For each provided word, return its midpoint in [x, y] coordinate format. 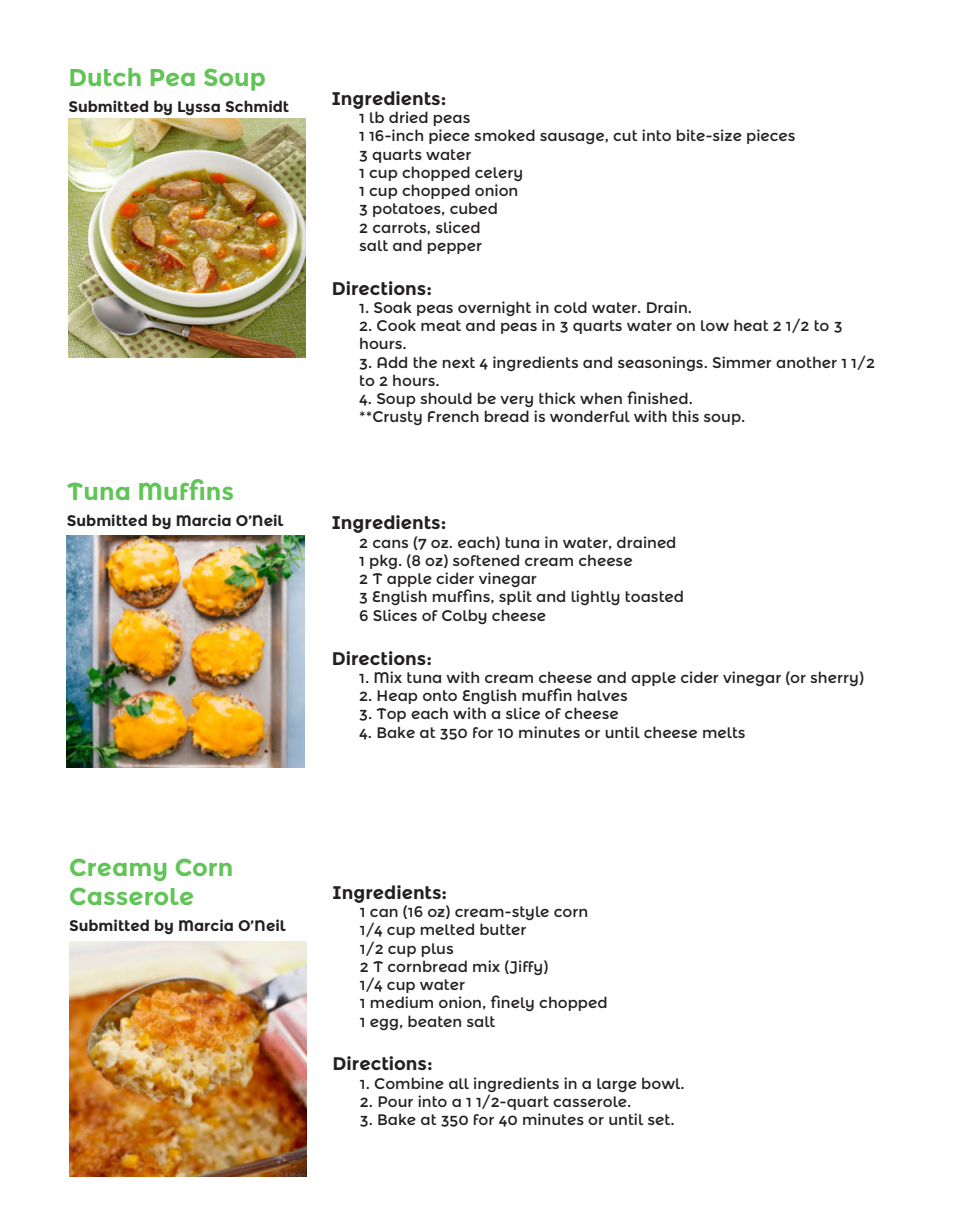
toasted [654, 596]
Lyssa [199, 108]
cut [625, 135]
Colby [464, 616]
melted [447, 929]
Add [392, 362]
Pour [395, 1101]
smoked [504, 135]
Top [391, 715]
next [458, 362]
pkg [383, 561]
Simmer [742, 362]
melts [724, 732]
